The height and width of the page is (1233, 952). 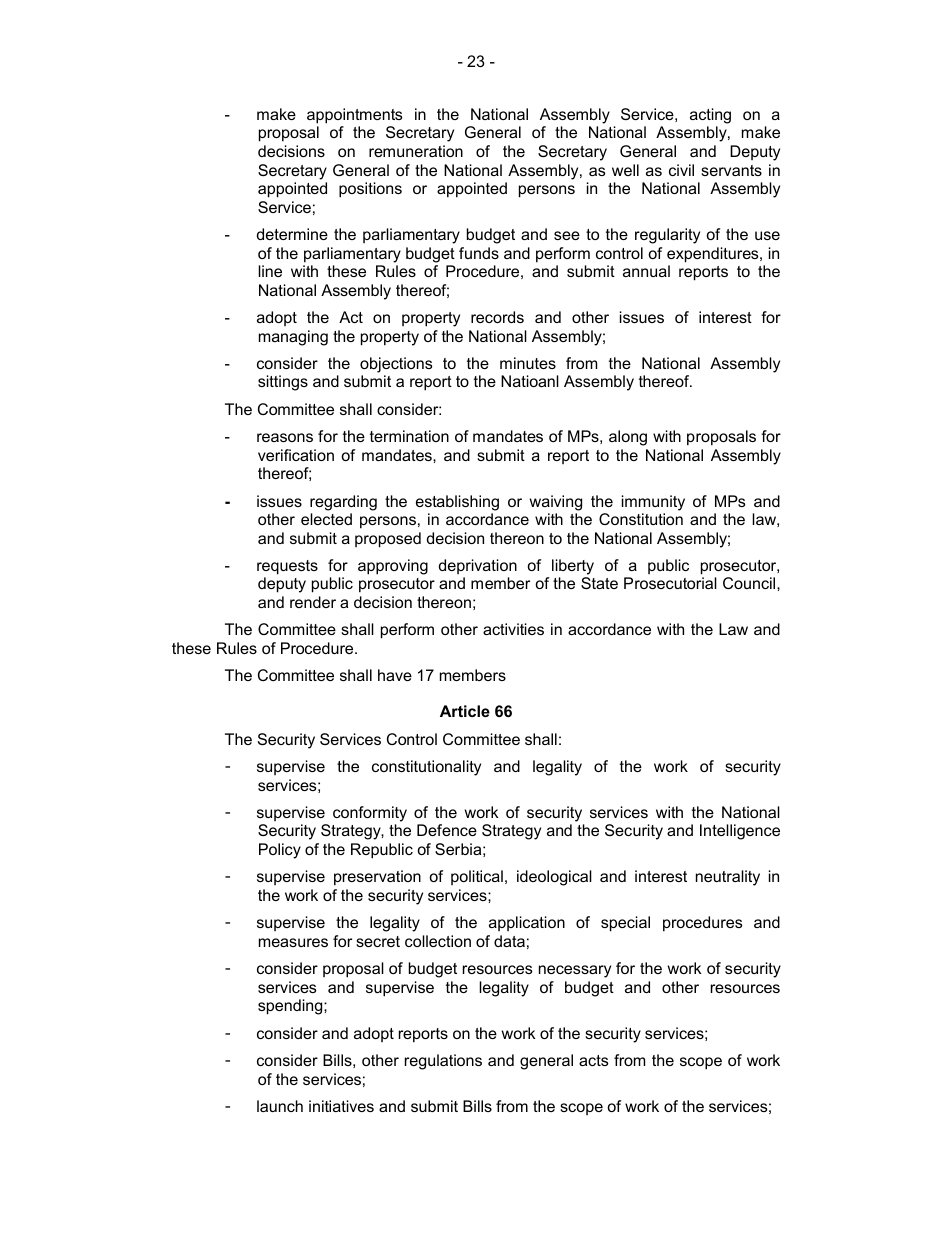 I want to click on appointments, so click(x=354, y=116).
